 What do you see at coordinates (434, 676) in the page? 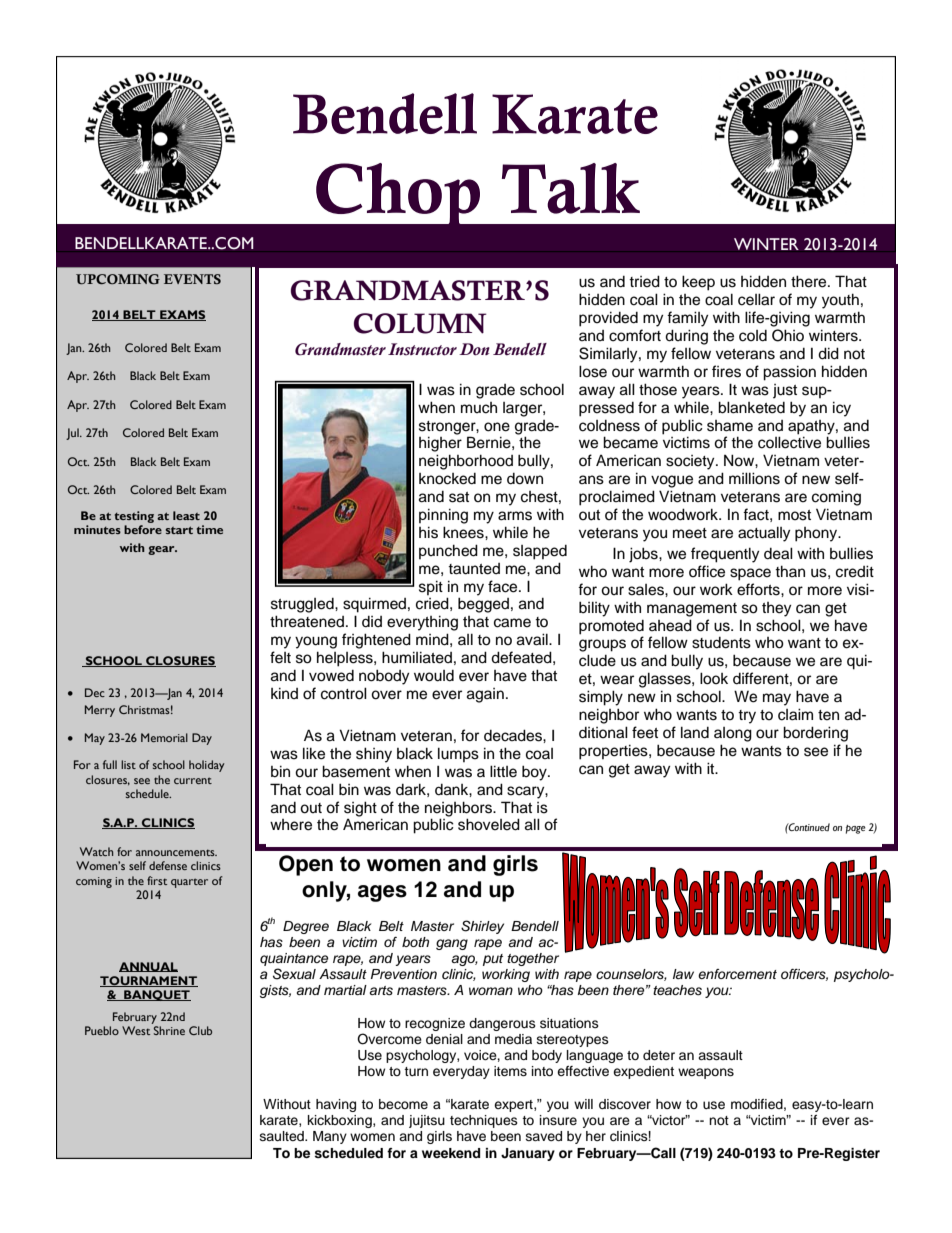
I see `would` at bounding box center [434, 676].
